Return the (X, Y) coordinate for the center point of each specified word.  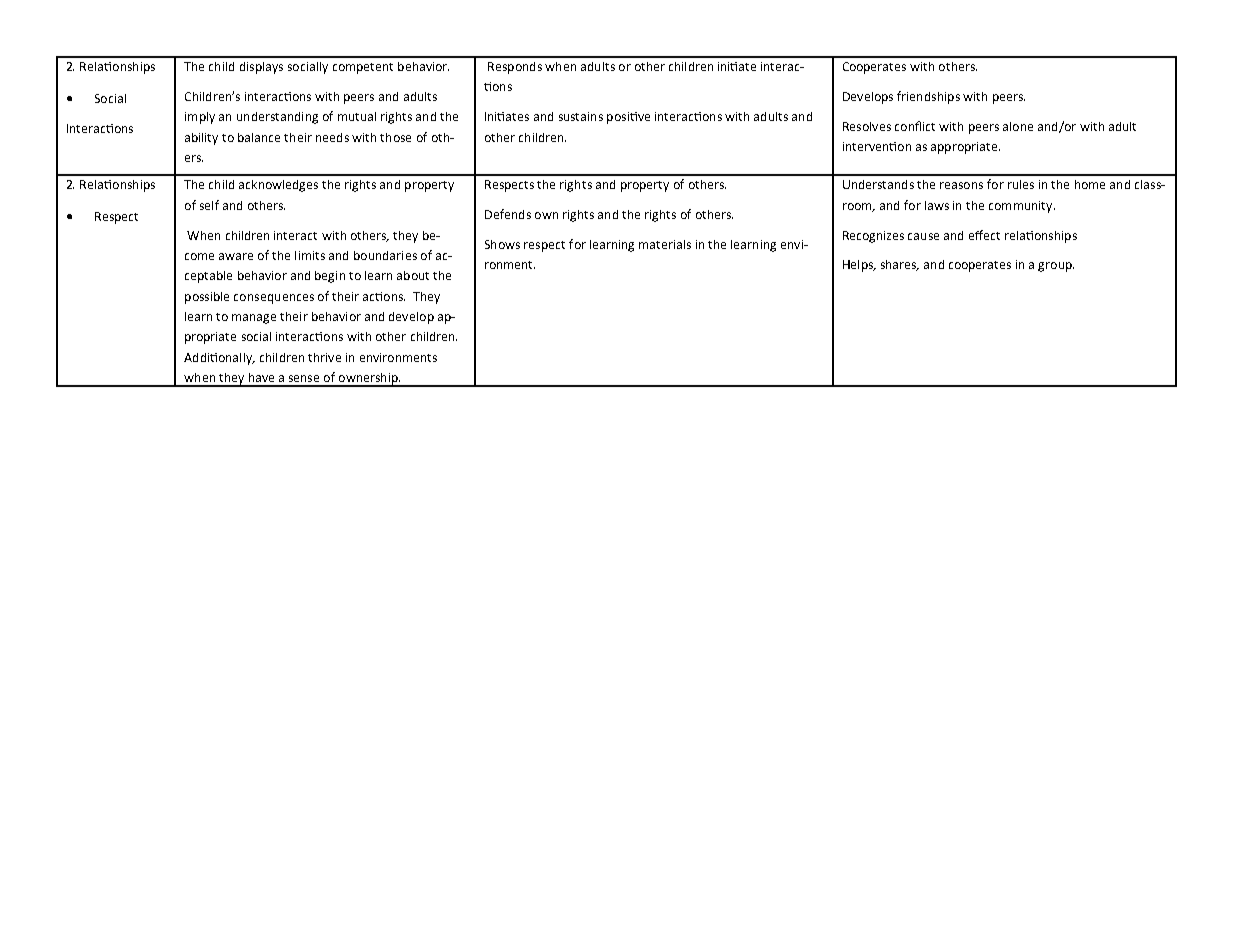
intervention (877, 146)
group (1056, 267)
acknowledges (278, 186)
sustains (581, 116)
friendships (928, 97)
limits (310, 255)
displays (261, 68)
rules (1021, 184)
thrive (324, 357)
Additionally (219, 359)
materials (665, 244)
